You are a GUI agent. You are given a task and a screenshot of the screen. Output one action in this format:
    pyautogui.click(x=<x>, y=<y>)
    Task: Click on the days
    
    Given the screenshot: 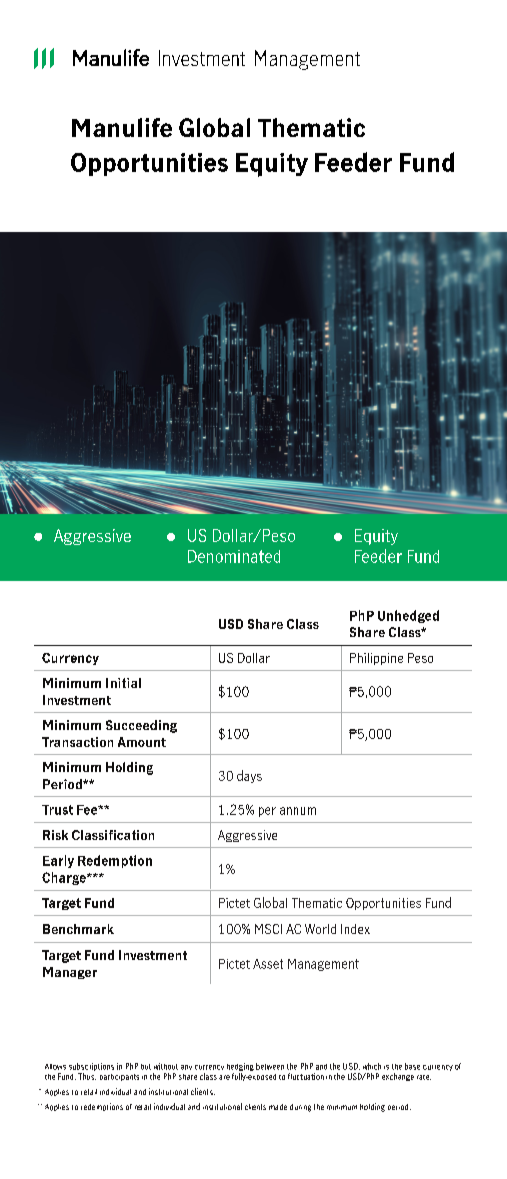 What is the action you would take?
    pyautogui.click(x=249, y=776)
